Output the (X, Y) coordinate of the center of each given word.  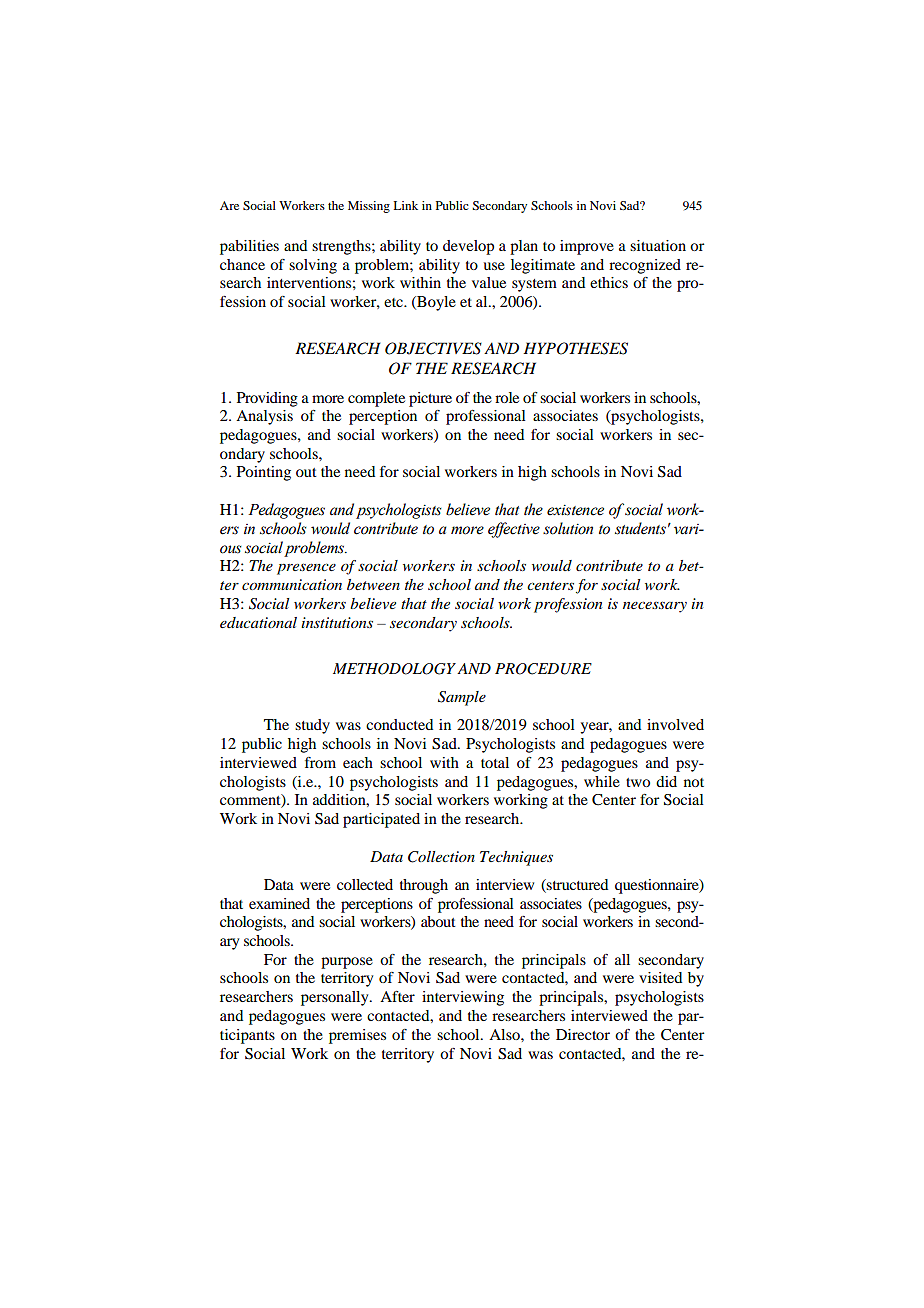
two (638, 782)
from (320, 762)
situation (658, 245)
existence (575, 510)
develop (468, 247)
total (495, 762)
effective (514, 530)
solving (313, 266)
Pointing (264, 473)
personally (336, 998)
